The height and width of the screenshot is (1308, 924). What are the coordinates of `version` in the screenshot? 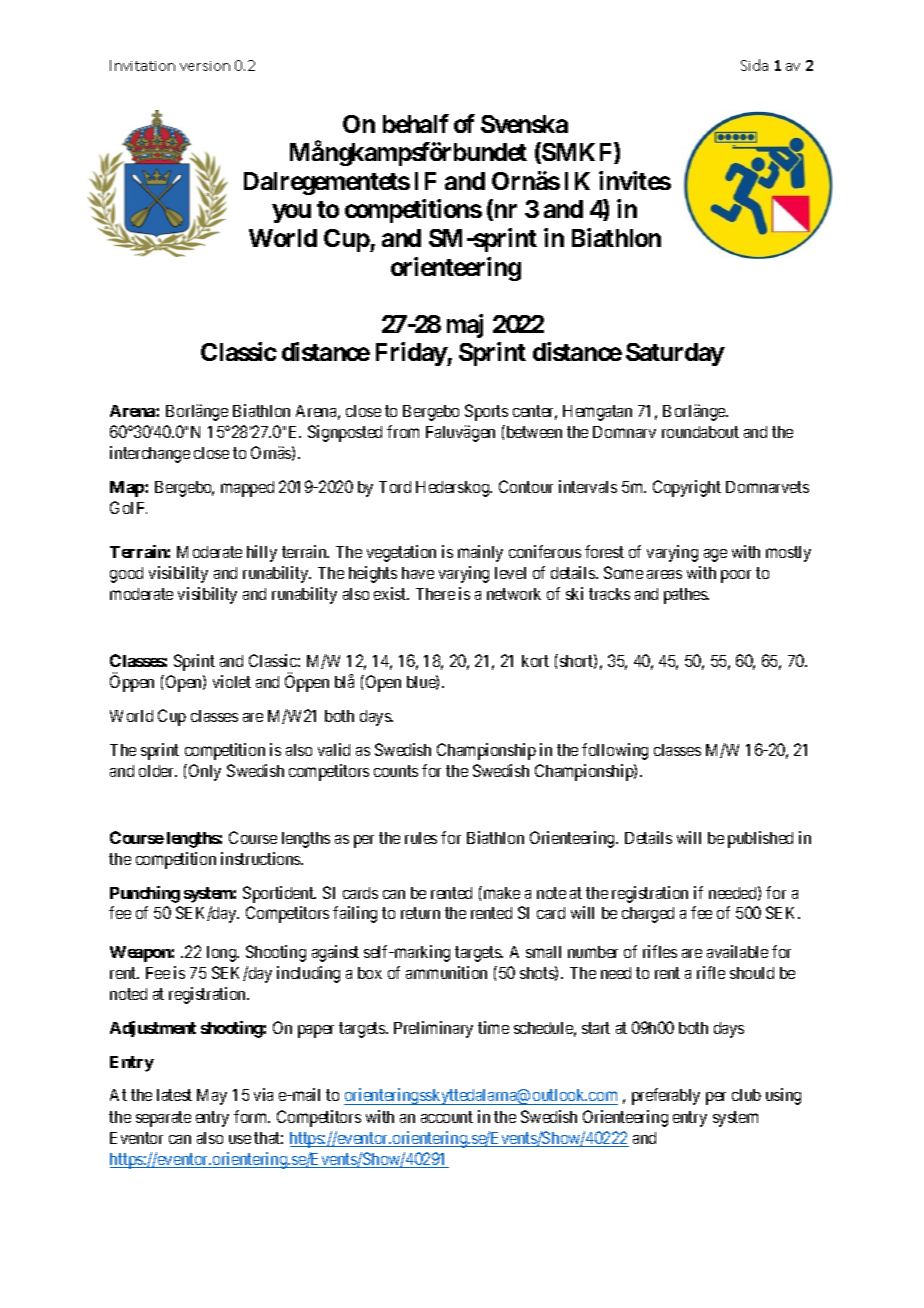 It's located at (205, 66).
